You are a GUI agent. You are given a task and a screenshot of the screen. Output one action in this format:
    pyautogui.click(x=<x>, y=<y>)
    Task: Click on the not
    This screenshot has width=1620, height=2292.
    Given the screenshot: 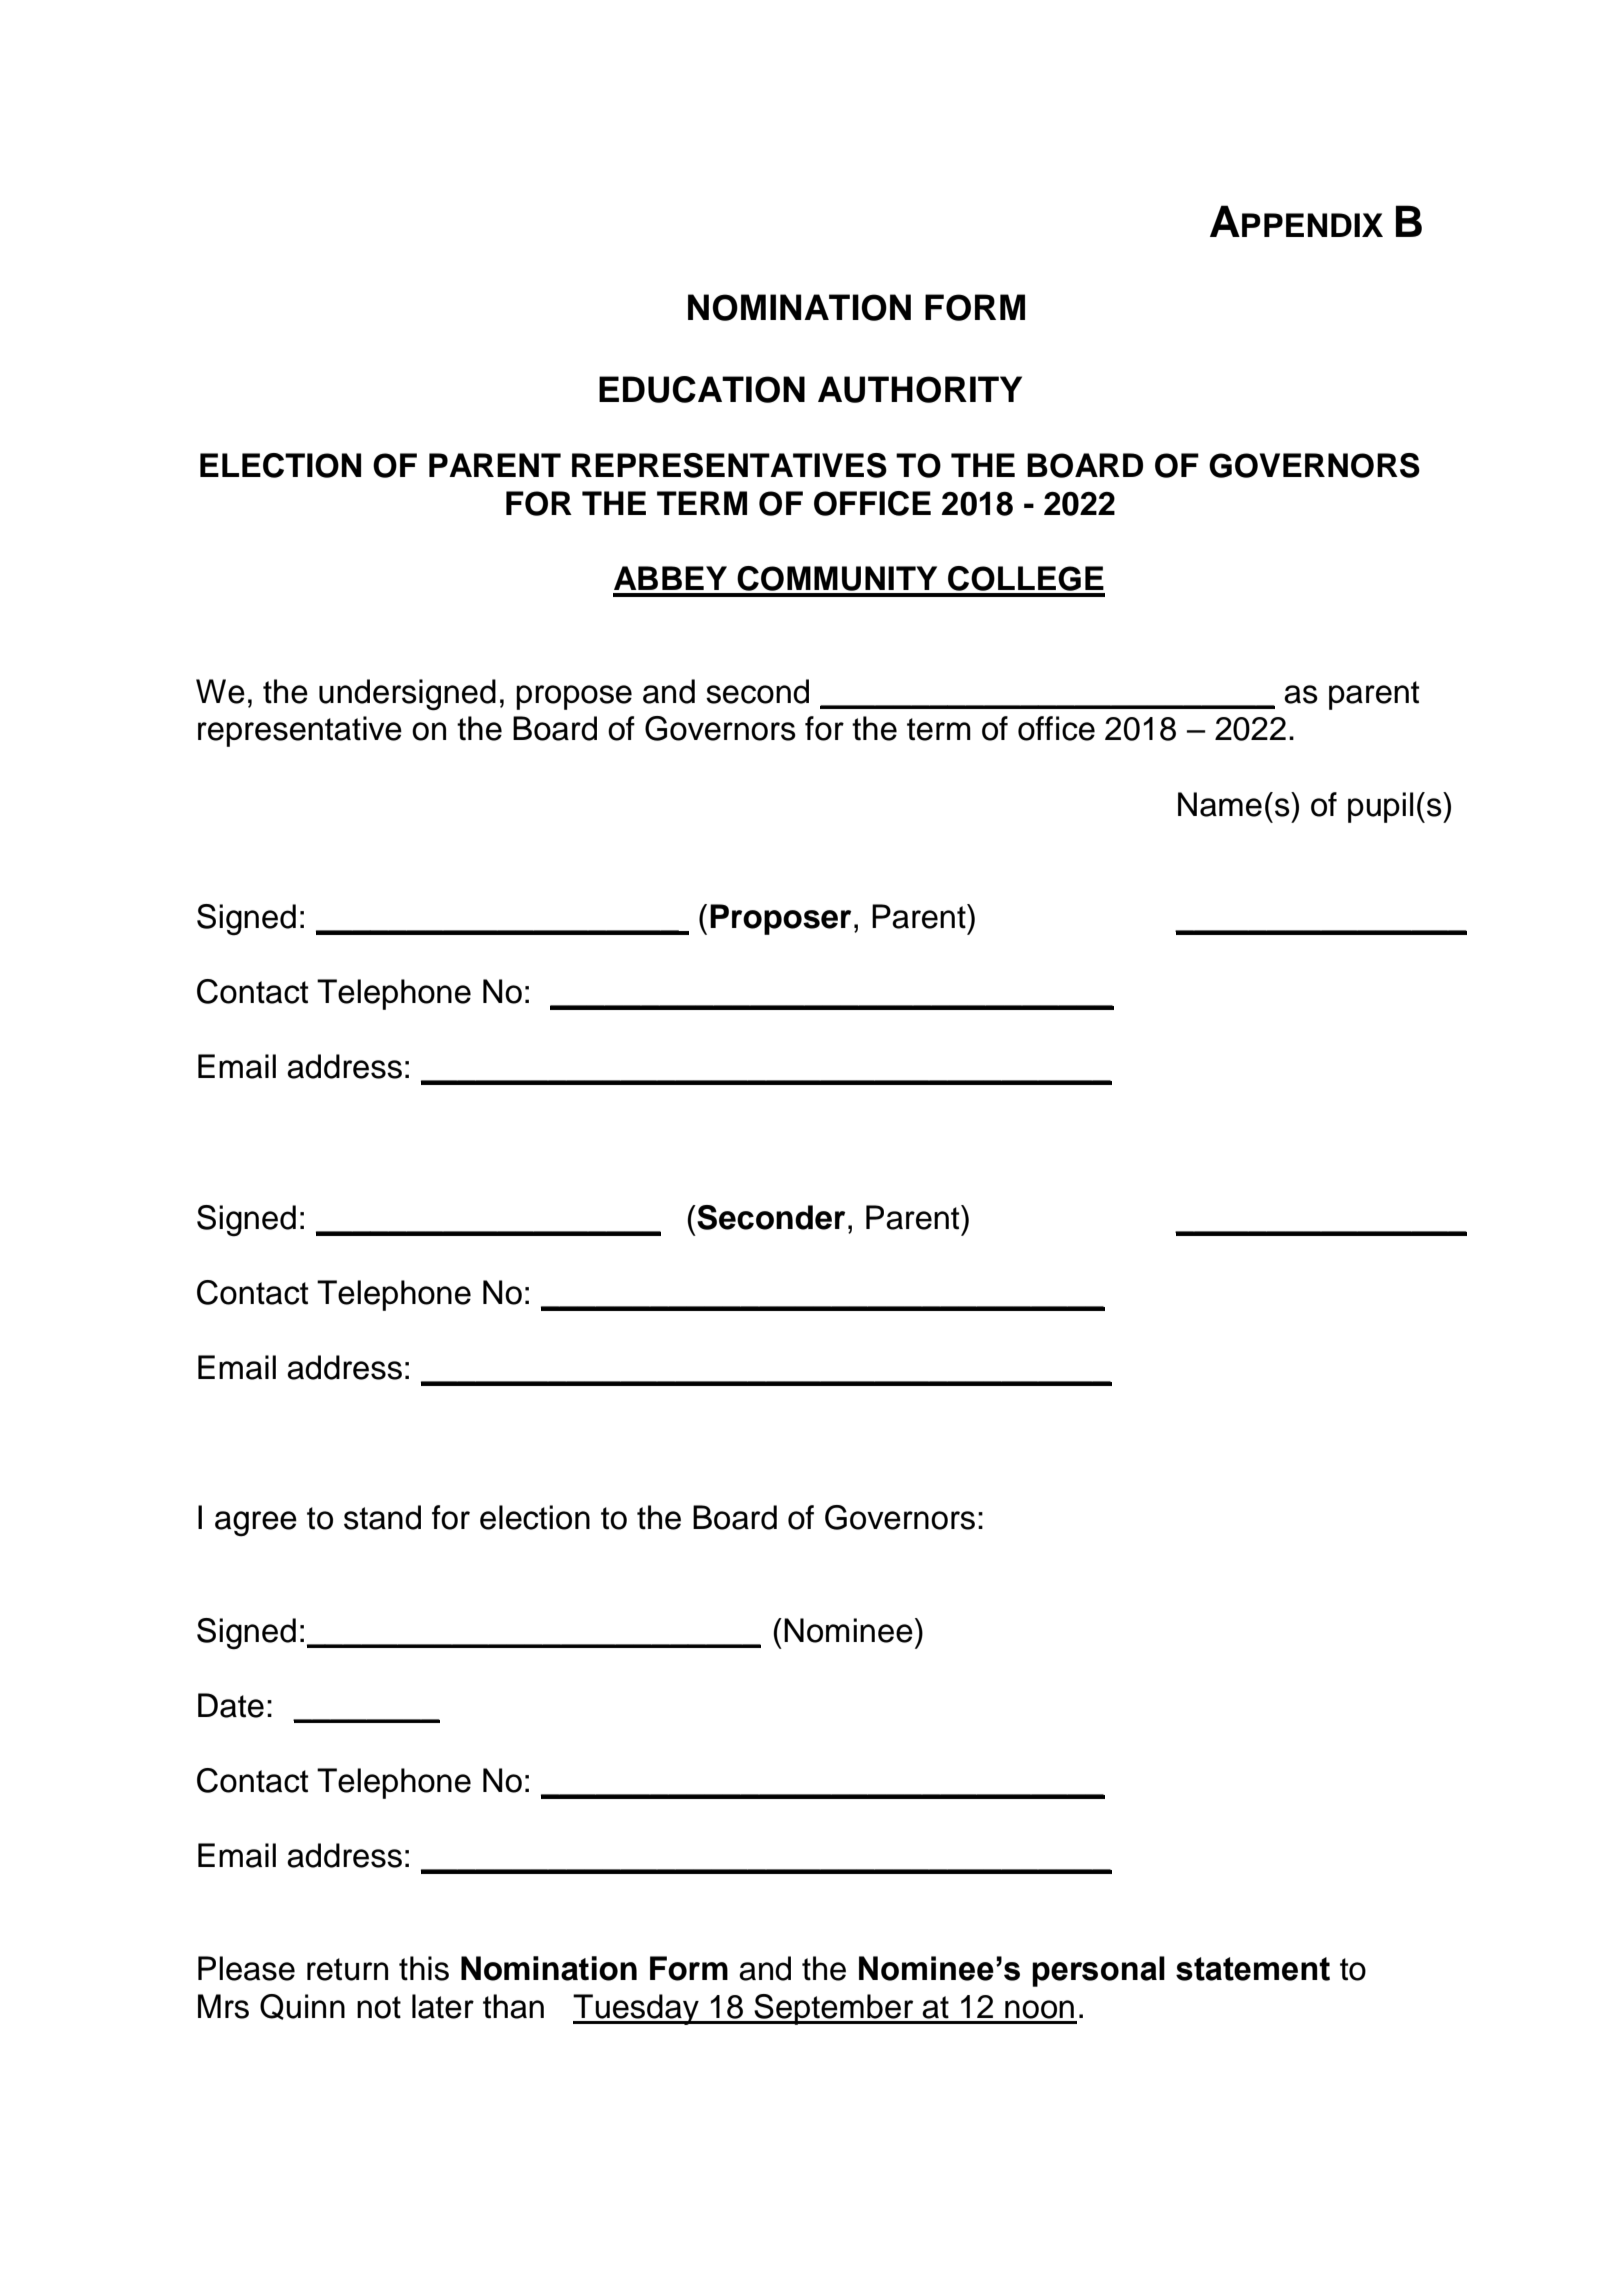 What is the action you would take?
    pyautogui.click(x=379, y=2007)
